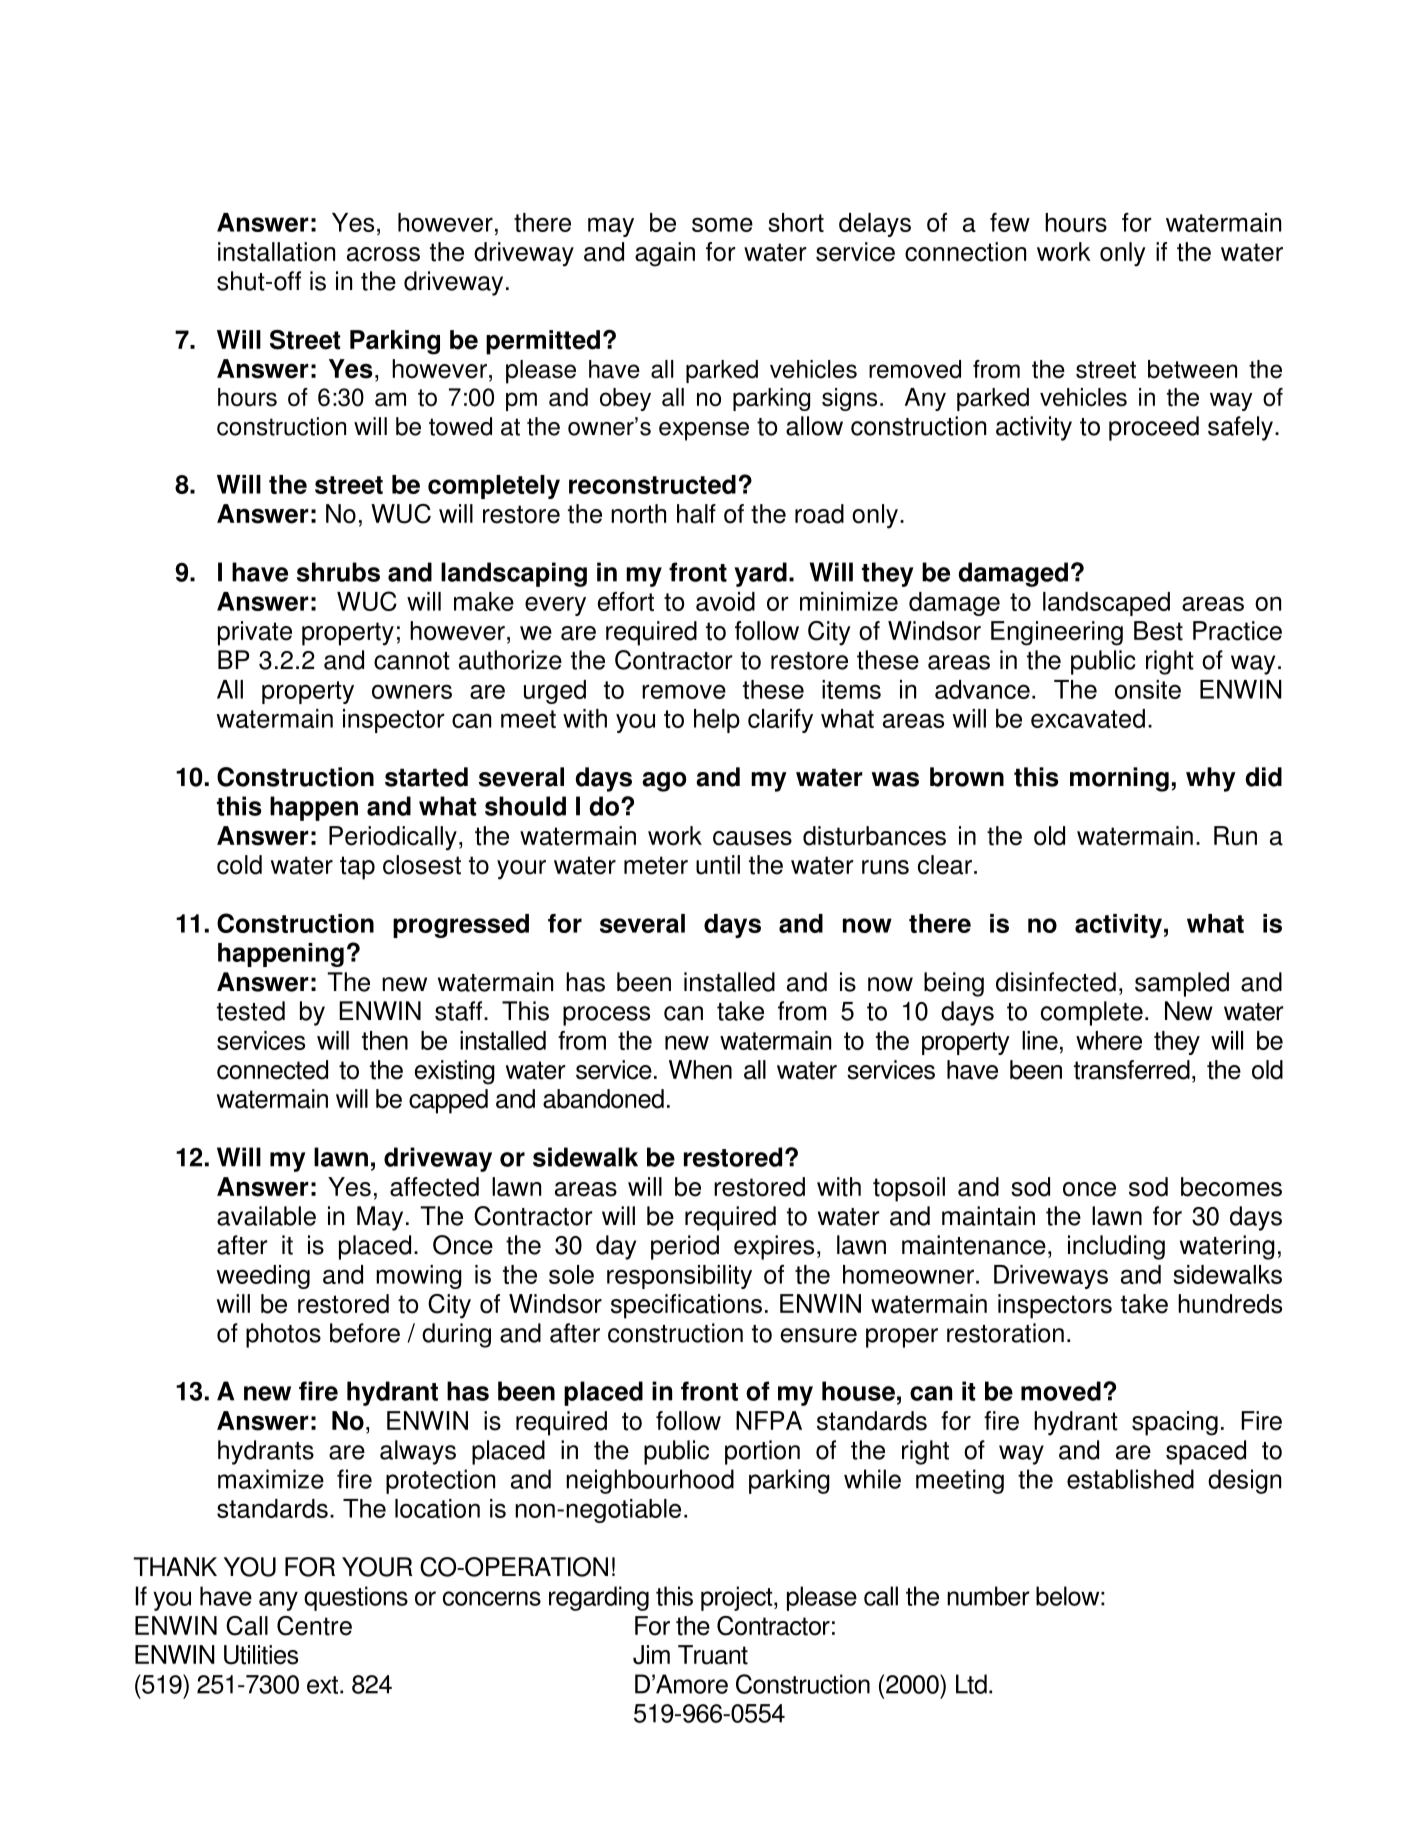 The image size is (1416, 1832). I want to click on again, so click(665, 254).
